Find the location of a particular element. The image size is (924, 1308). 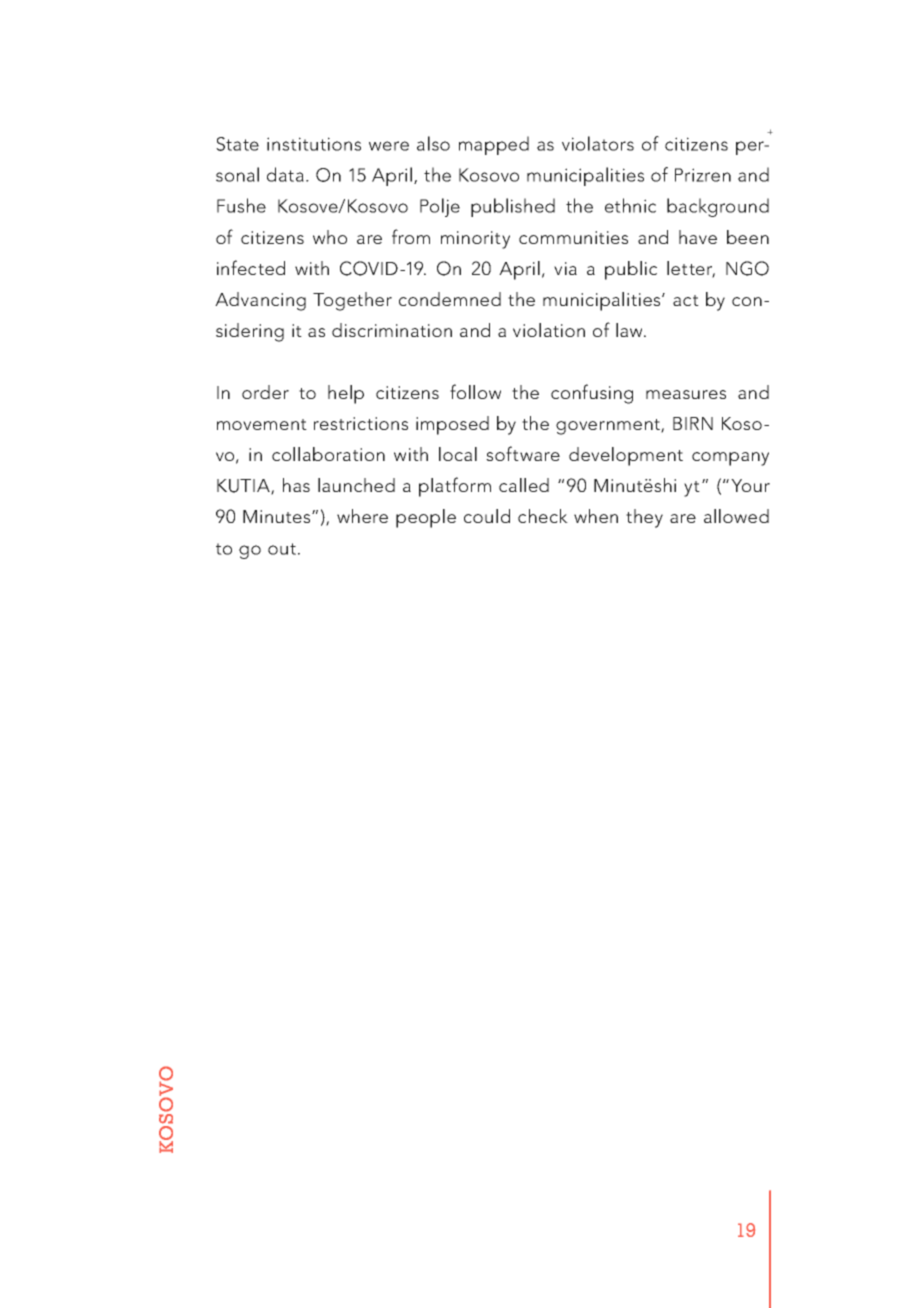

law is located at coordinates (630, 330).
